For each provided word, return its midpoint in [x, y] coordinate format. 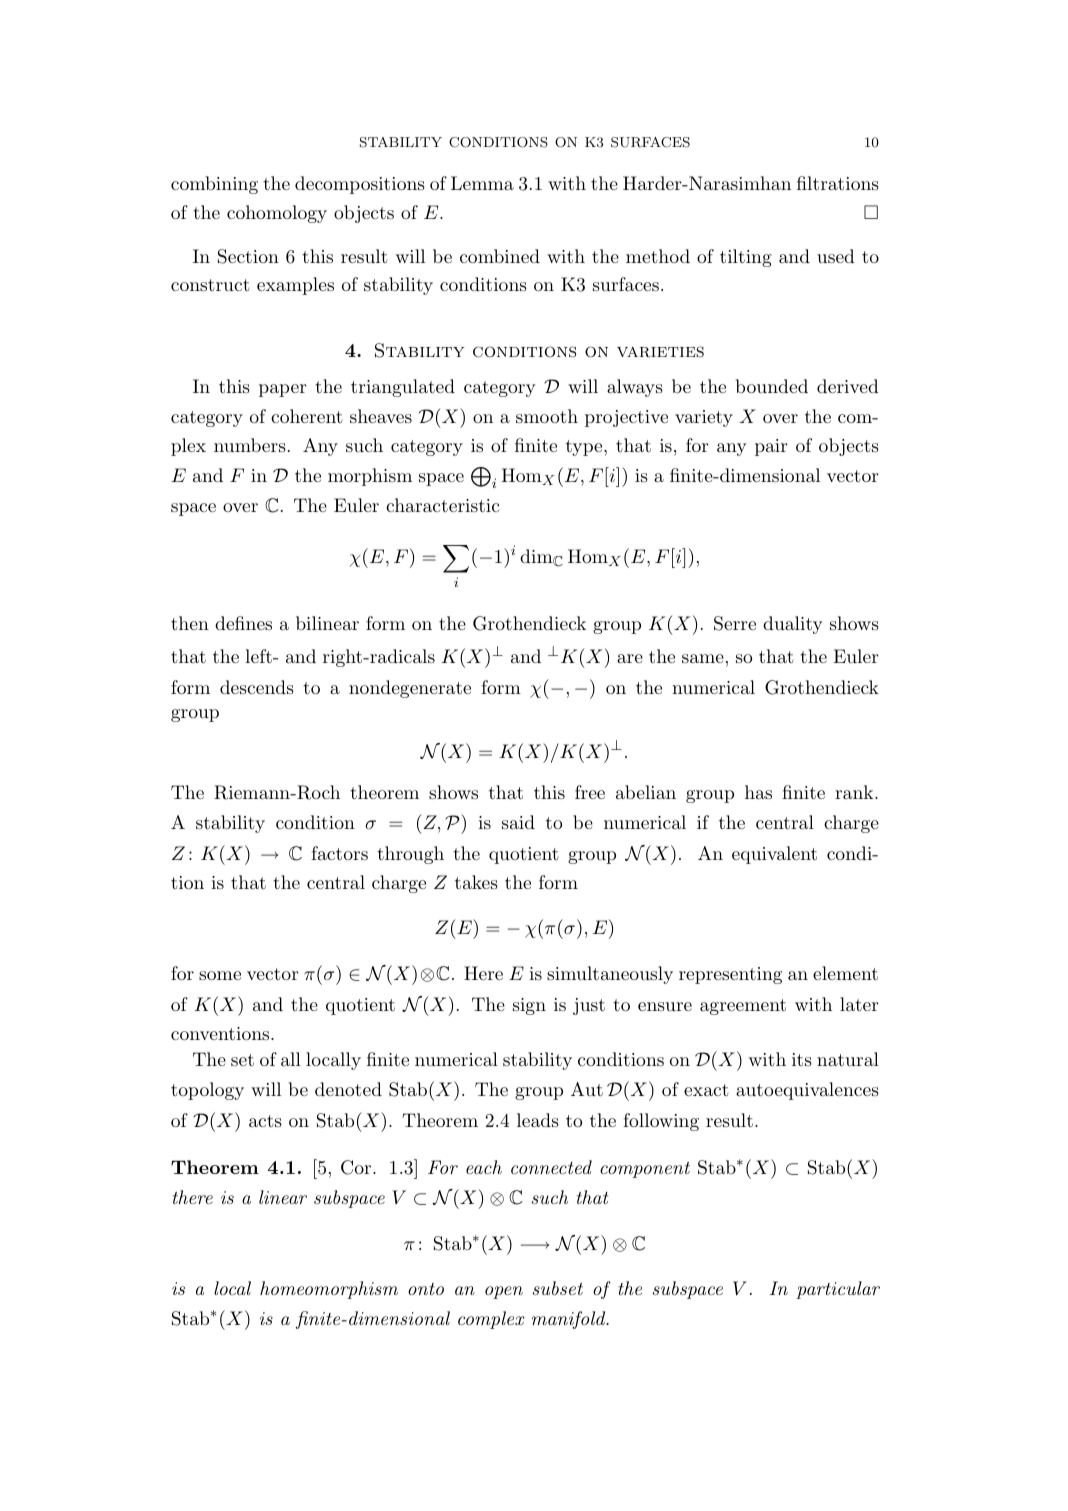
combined [500, 256]
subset [558, 1288]
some [220, 975]
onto [426, 1289]
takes [476, 882]
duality [793, 625]
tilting [746, 258]
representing [730, 975]
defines [243, 623]
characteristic [442, 505]
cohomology [277, 214]
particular [838, 1290]
